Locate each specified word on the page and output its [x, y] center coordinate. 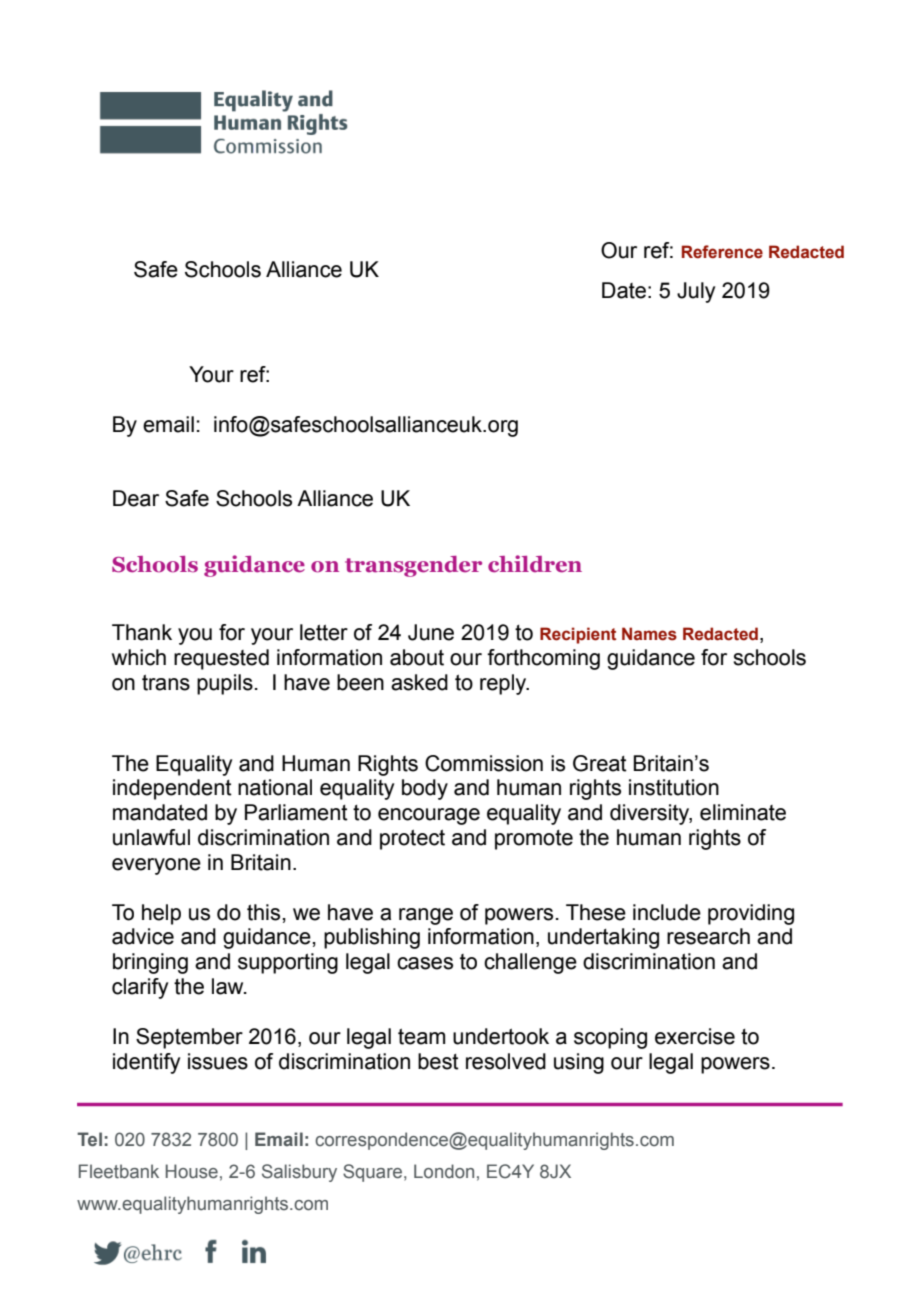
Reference [722, 252]
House [192, 1171]
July [696, 292]
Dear [136, 498]
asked [419, 682]
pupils [225, 684]
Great [600, 763]
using [579, 1063]
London [444, 1171]
